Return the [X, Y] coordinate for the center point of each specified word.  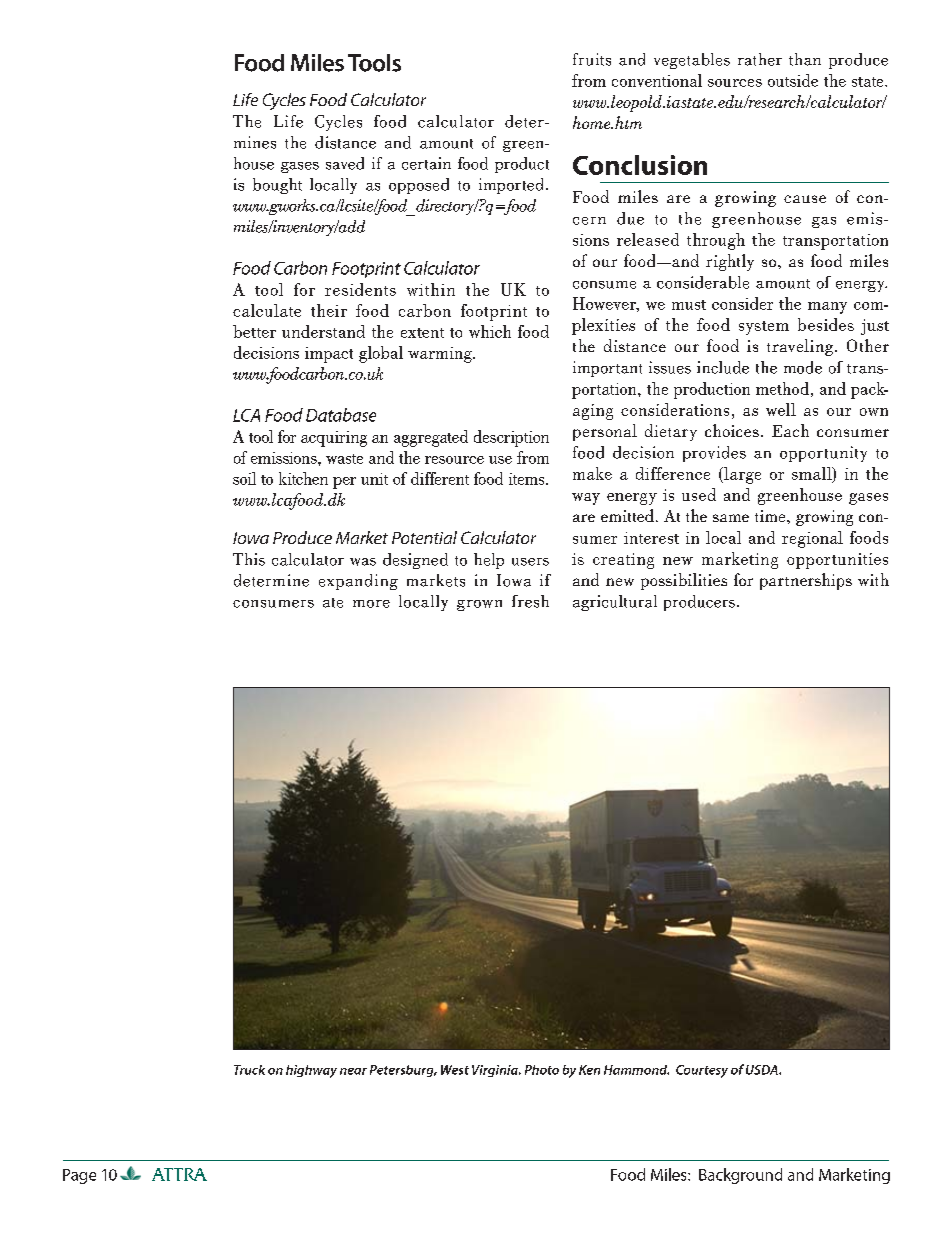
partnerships [806, 581]
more [371, 604]
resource [454, 460]
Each [790, 430]
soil [244, 478]
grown [479, 605]
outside [793, 80]
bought [277, 186]
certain [426, 163]
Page [79, 1176]
